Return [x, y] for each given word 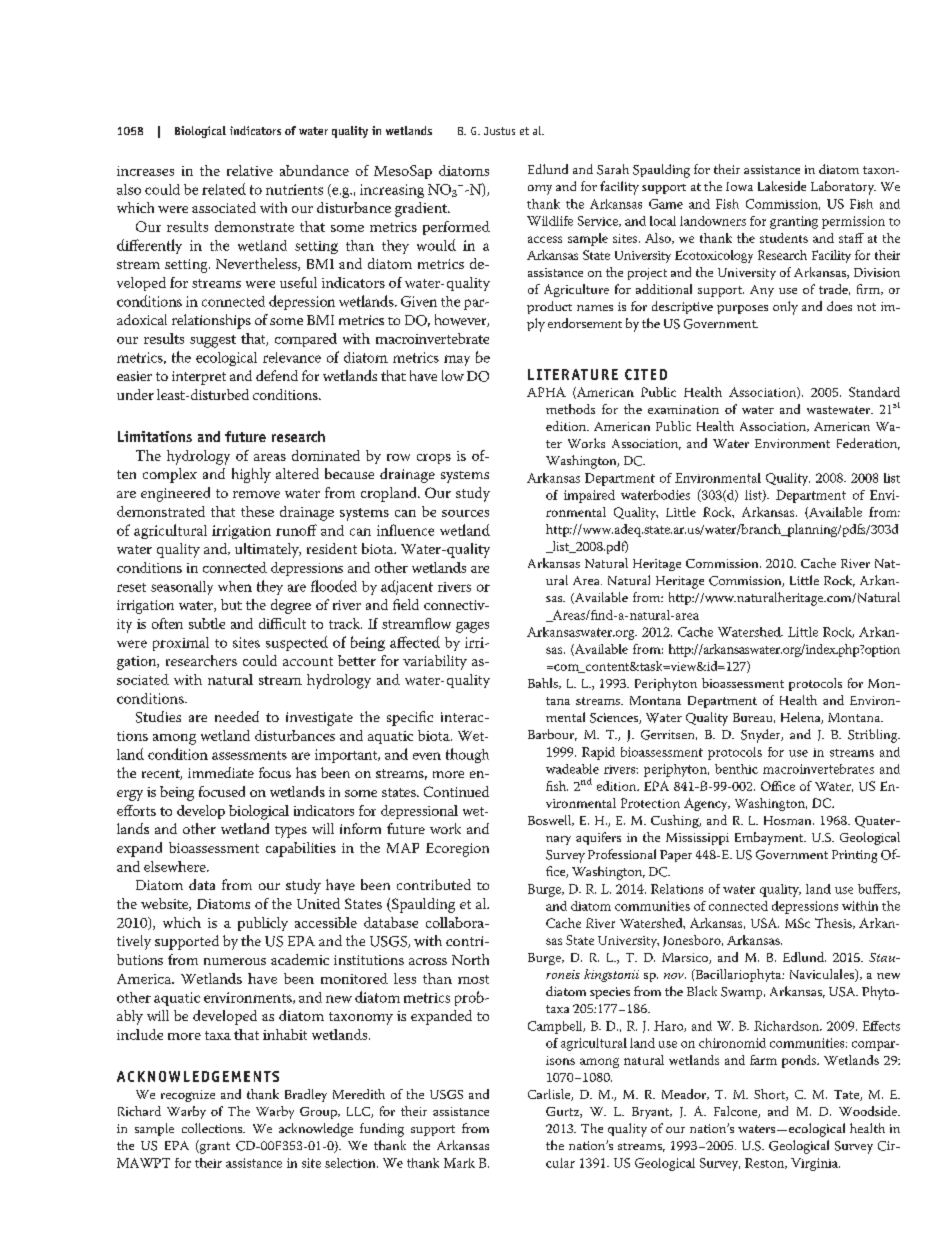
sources [465, 513]
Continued [456, 791]
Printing [854, 856]
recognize [188, 1096]
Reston [766, 1163]
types [291, 832]
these [257, 511]
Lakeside [782, 186]
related [224, 189]
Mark [459, 1163]
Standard [874, 392]
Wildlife [550, 221]
